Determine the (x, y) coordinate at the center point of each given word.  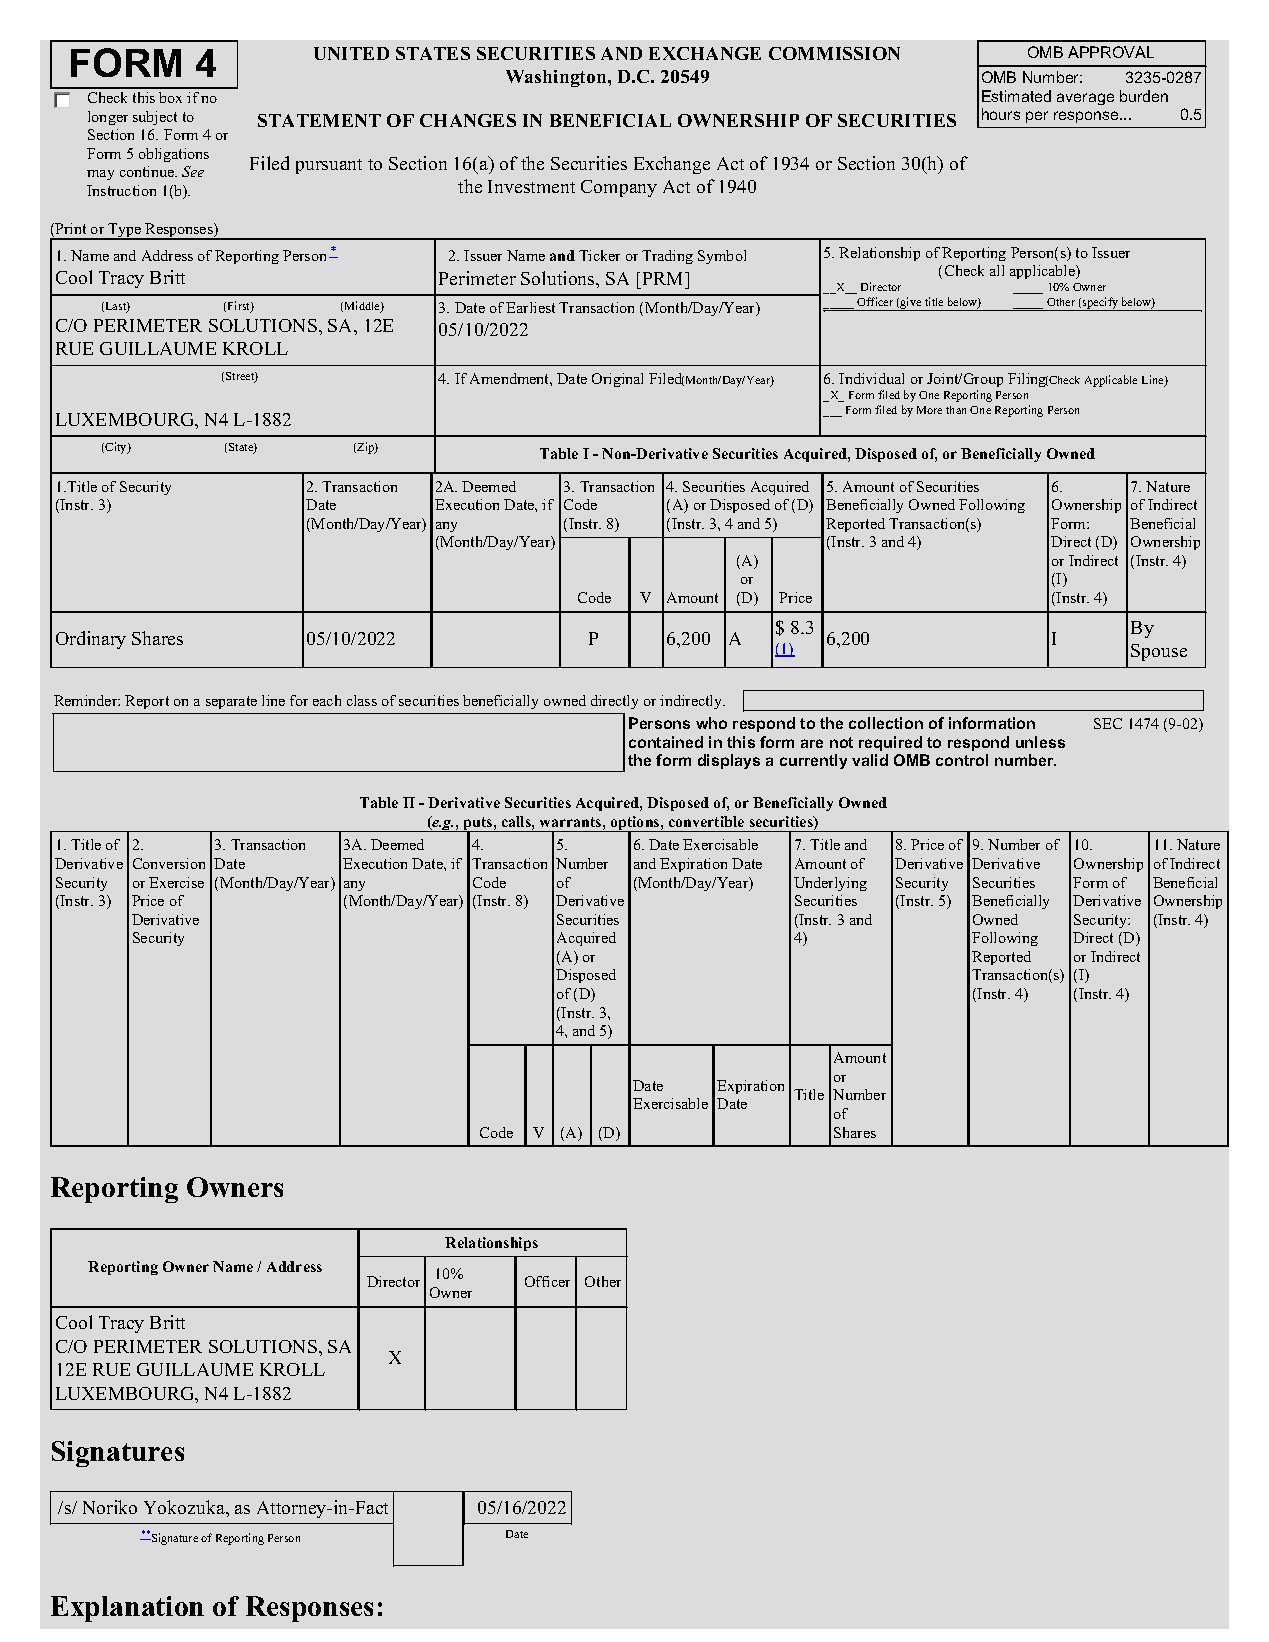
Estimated (1016, 96)
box (170, 97)
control (962, 760)
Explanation (127, 1609)
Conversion (169, 863)
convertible (706, 821)
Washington (557, 78)
